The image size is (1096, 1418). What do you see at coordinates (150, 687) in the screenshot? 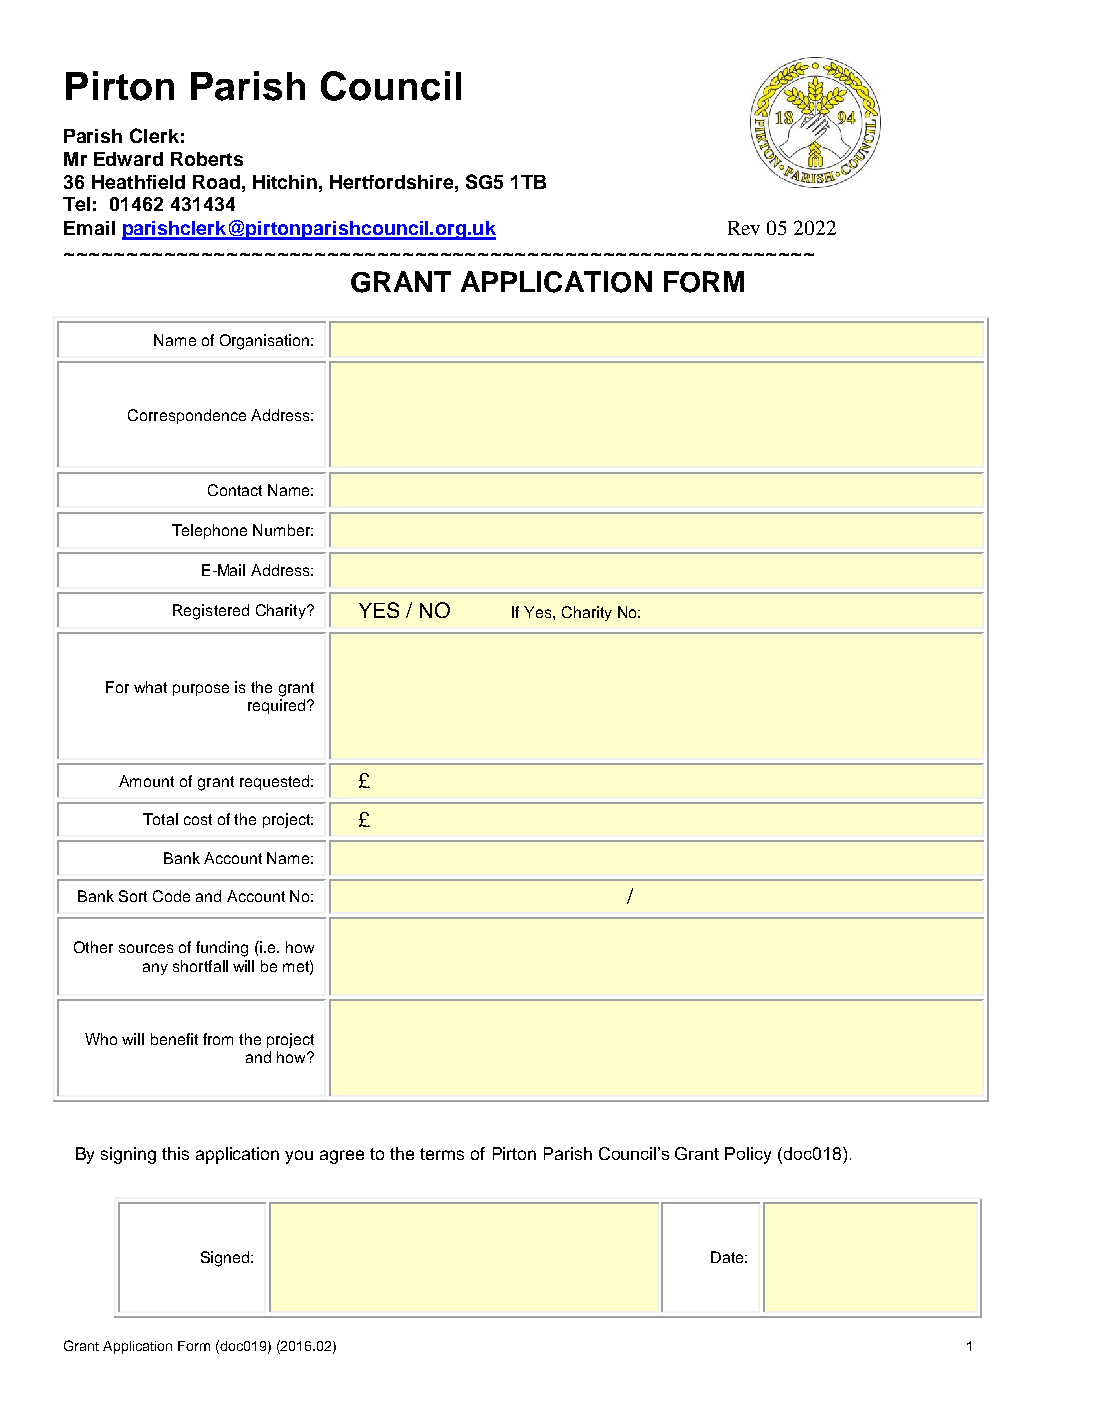
I see `what` at bounding box center [150, 687].
